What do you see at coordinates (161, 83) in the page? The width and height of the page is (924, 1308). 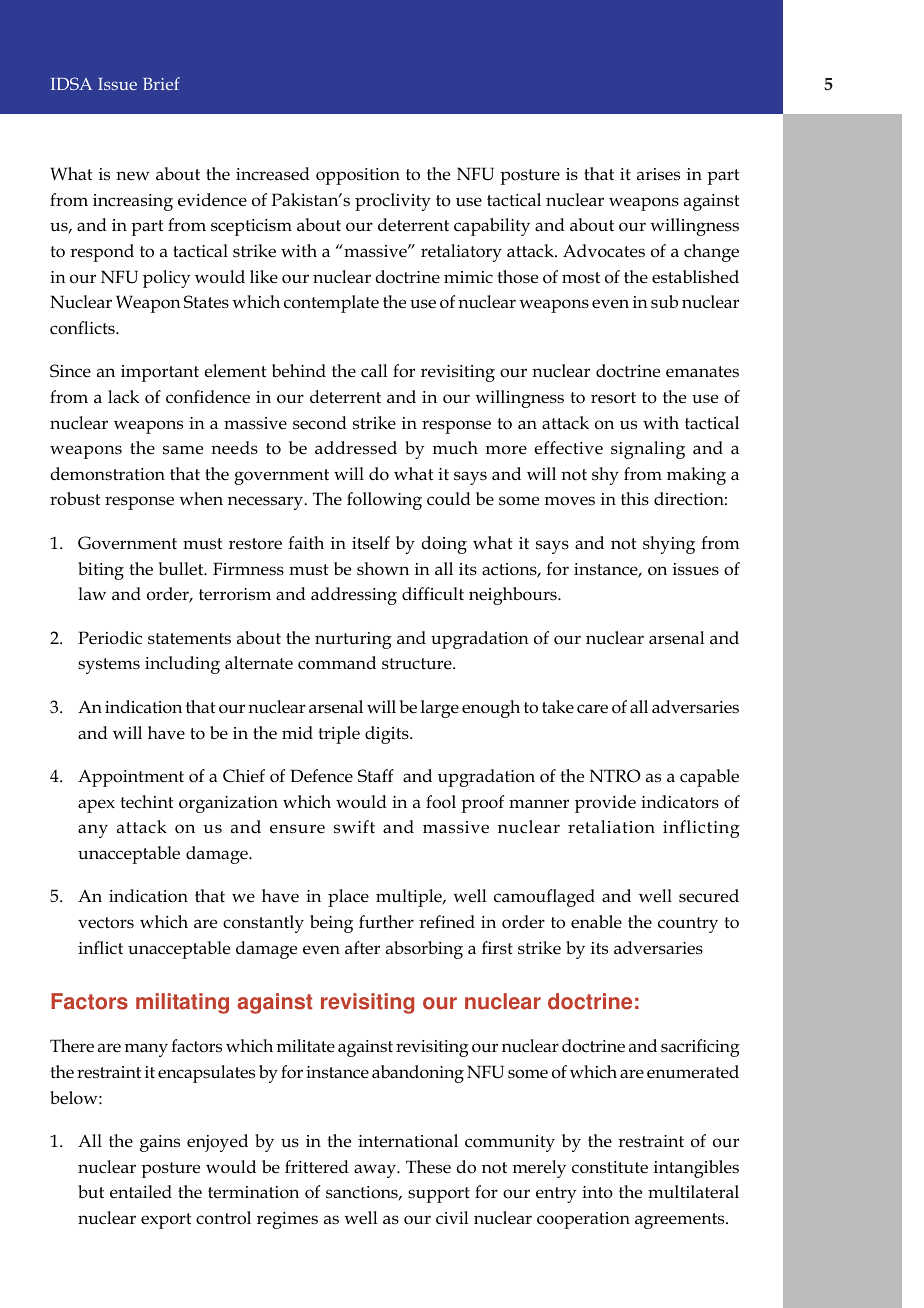 I see `Brief` at bounding box center [161, 83].
